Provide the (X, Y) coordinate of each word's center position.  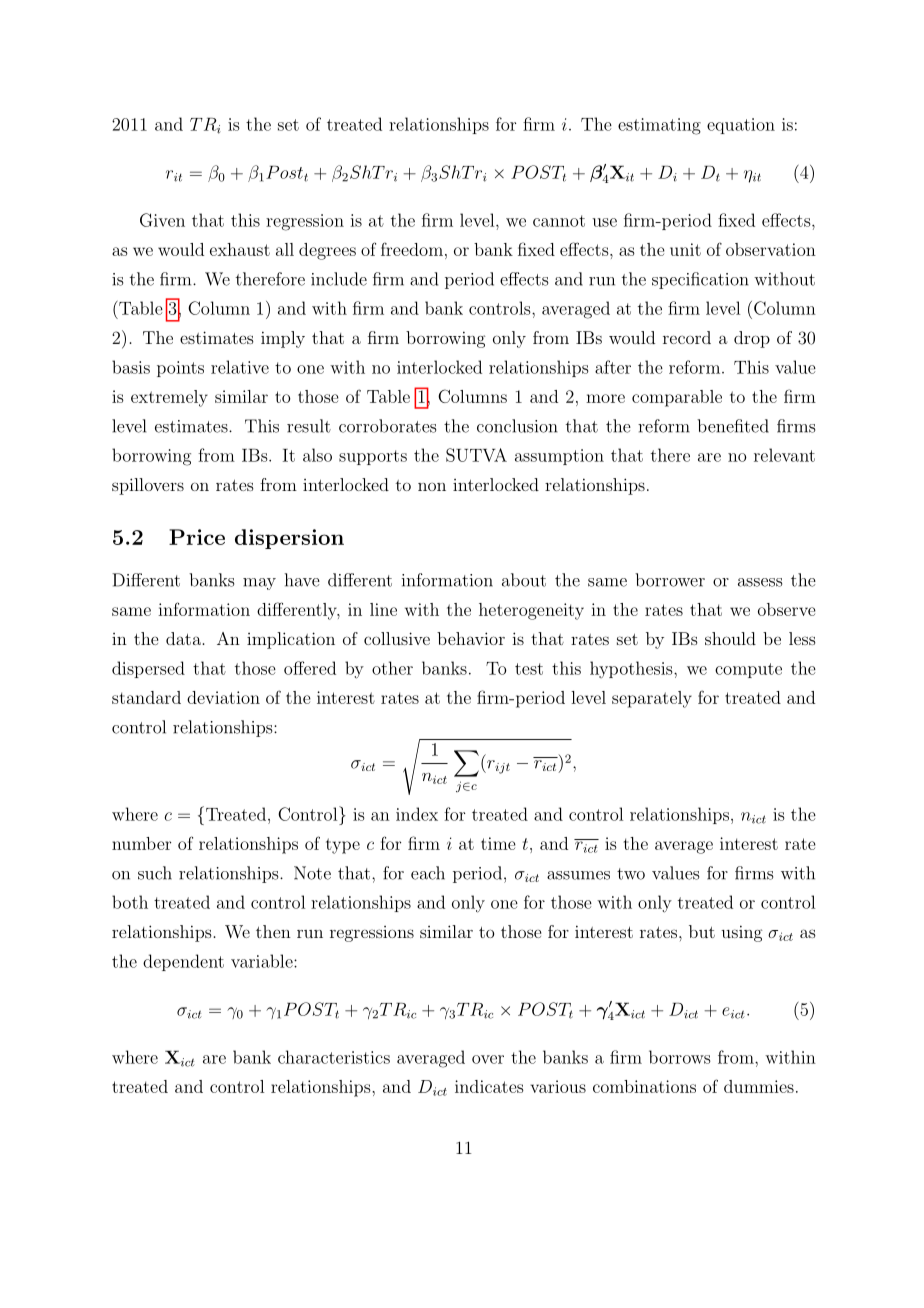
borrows (680, 1057)
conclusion (517, 426)
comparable (677, 398)
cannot (559, 221)
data (184, 638)
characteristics (334, 1057)
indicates (489, 1086)
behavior (471, 638)
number (141, 843)
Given (162, 220)
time (498, 843)
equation (741, 126)
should (730, 638)
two (631, 874)
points (180, 369)
